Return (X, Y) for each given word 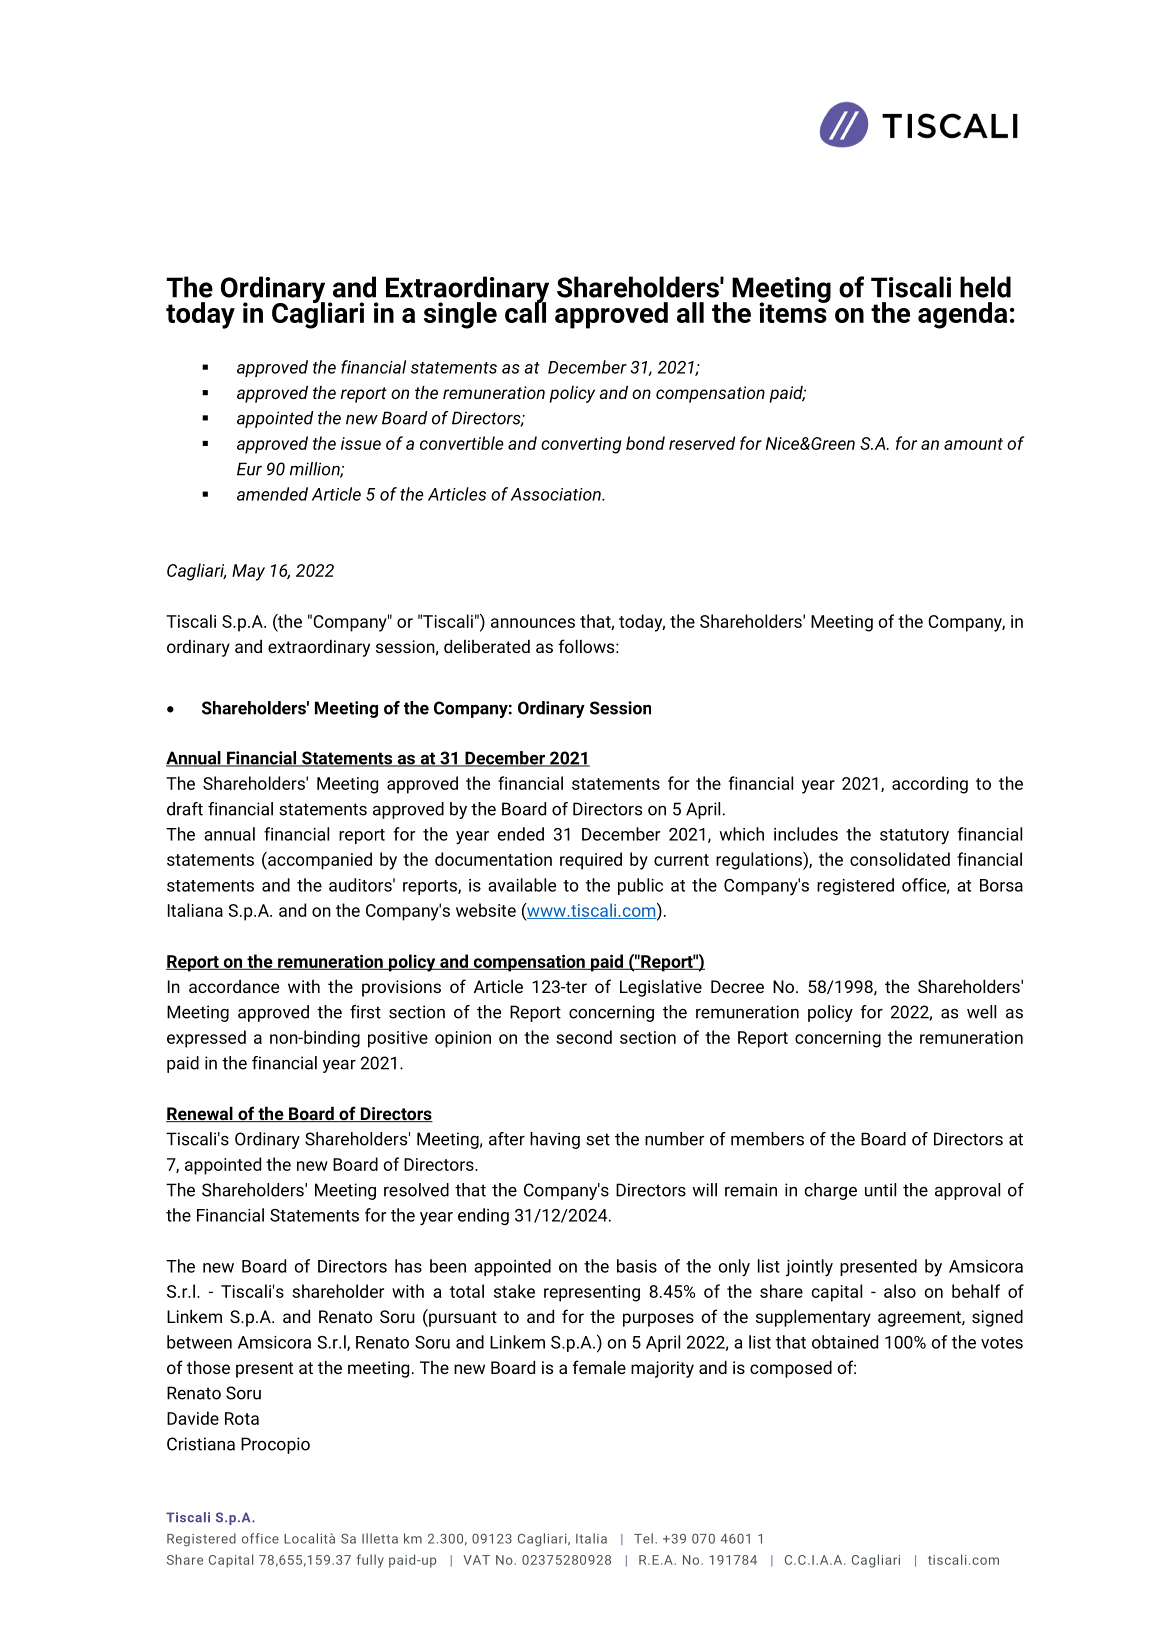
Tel (643, 1538)
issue (361, 443)
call (525, 311)
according (930, 785)
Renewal (200, 1114)
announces (533, 623)
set (598, 1139)
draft (185, 809)
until (880, 1190)
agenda (962, 315)
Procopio (275, 1445)
